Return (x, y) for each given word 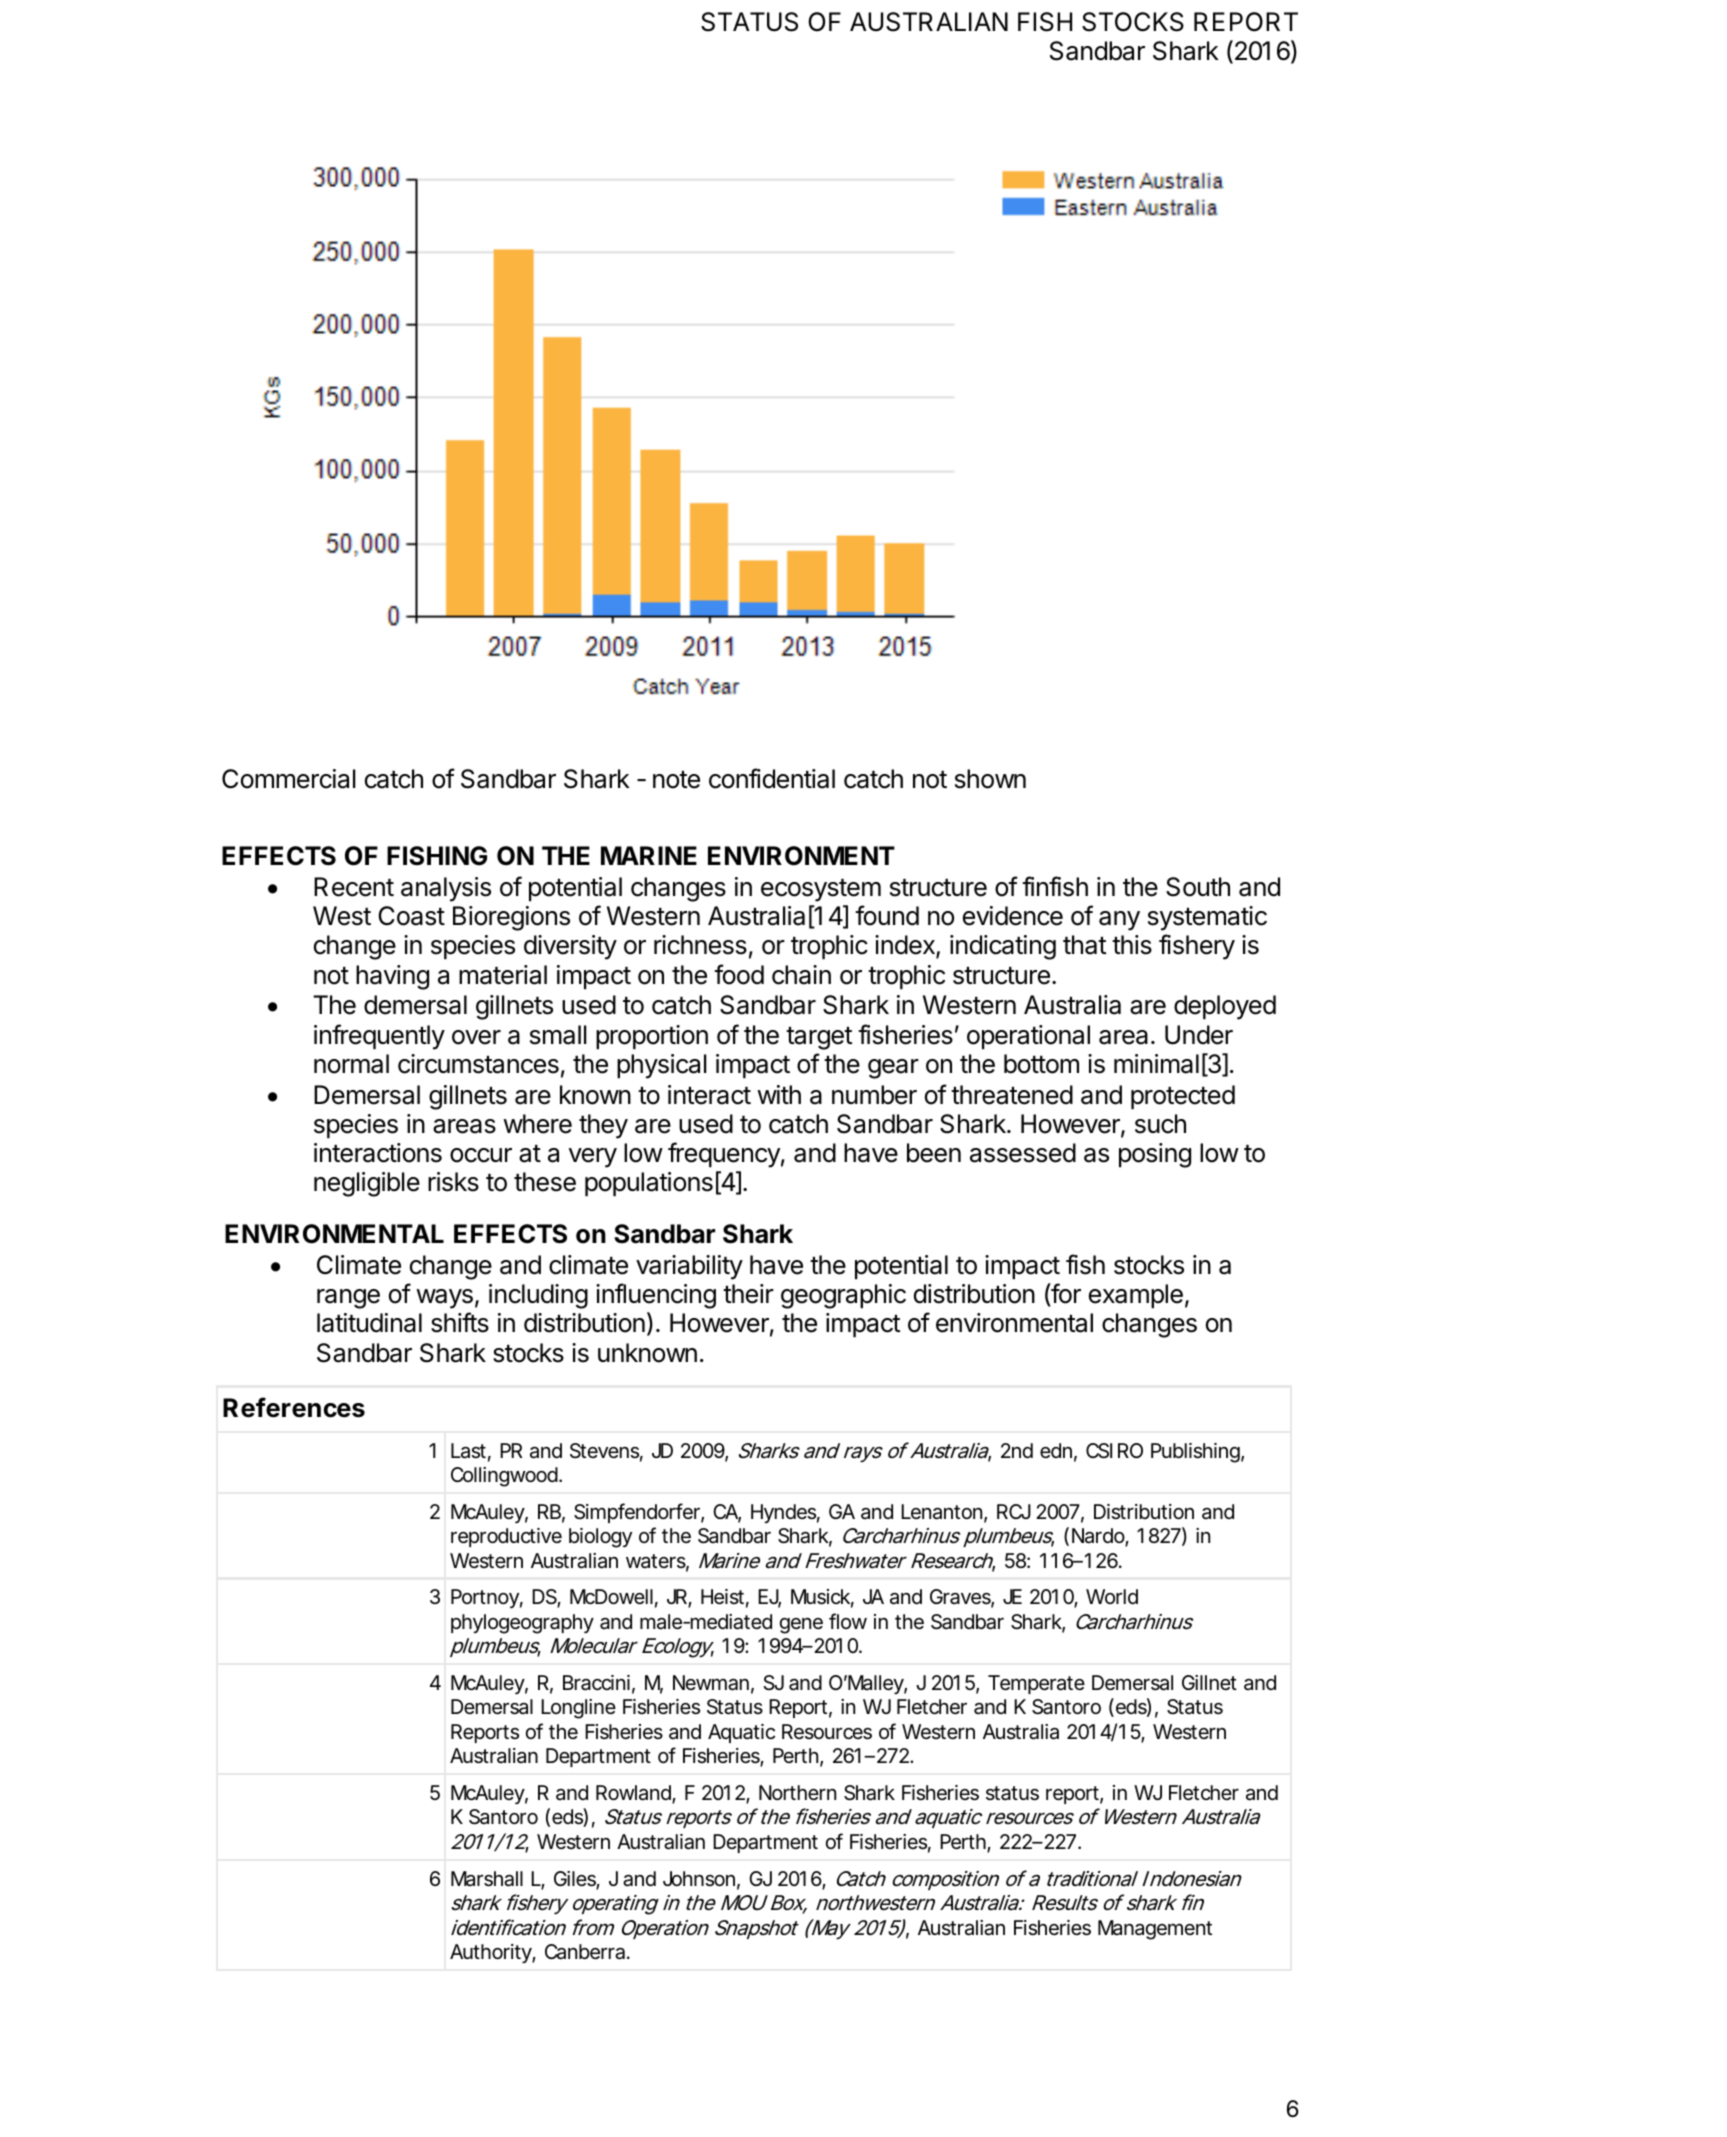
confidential (772, 778)
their (748, 1294)
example (1136, 1296)
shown (990, 779)
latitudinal (369, 1323)
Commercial (289, 779)
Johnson (699, 1879)
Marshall (487, 1879)
